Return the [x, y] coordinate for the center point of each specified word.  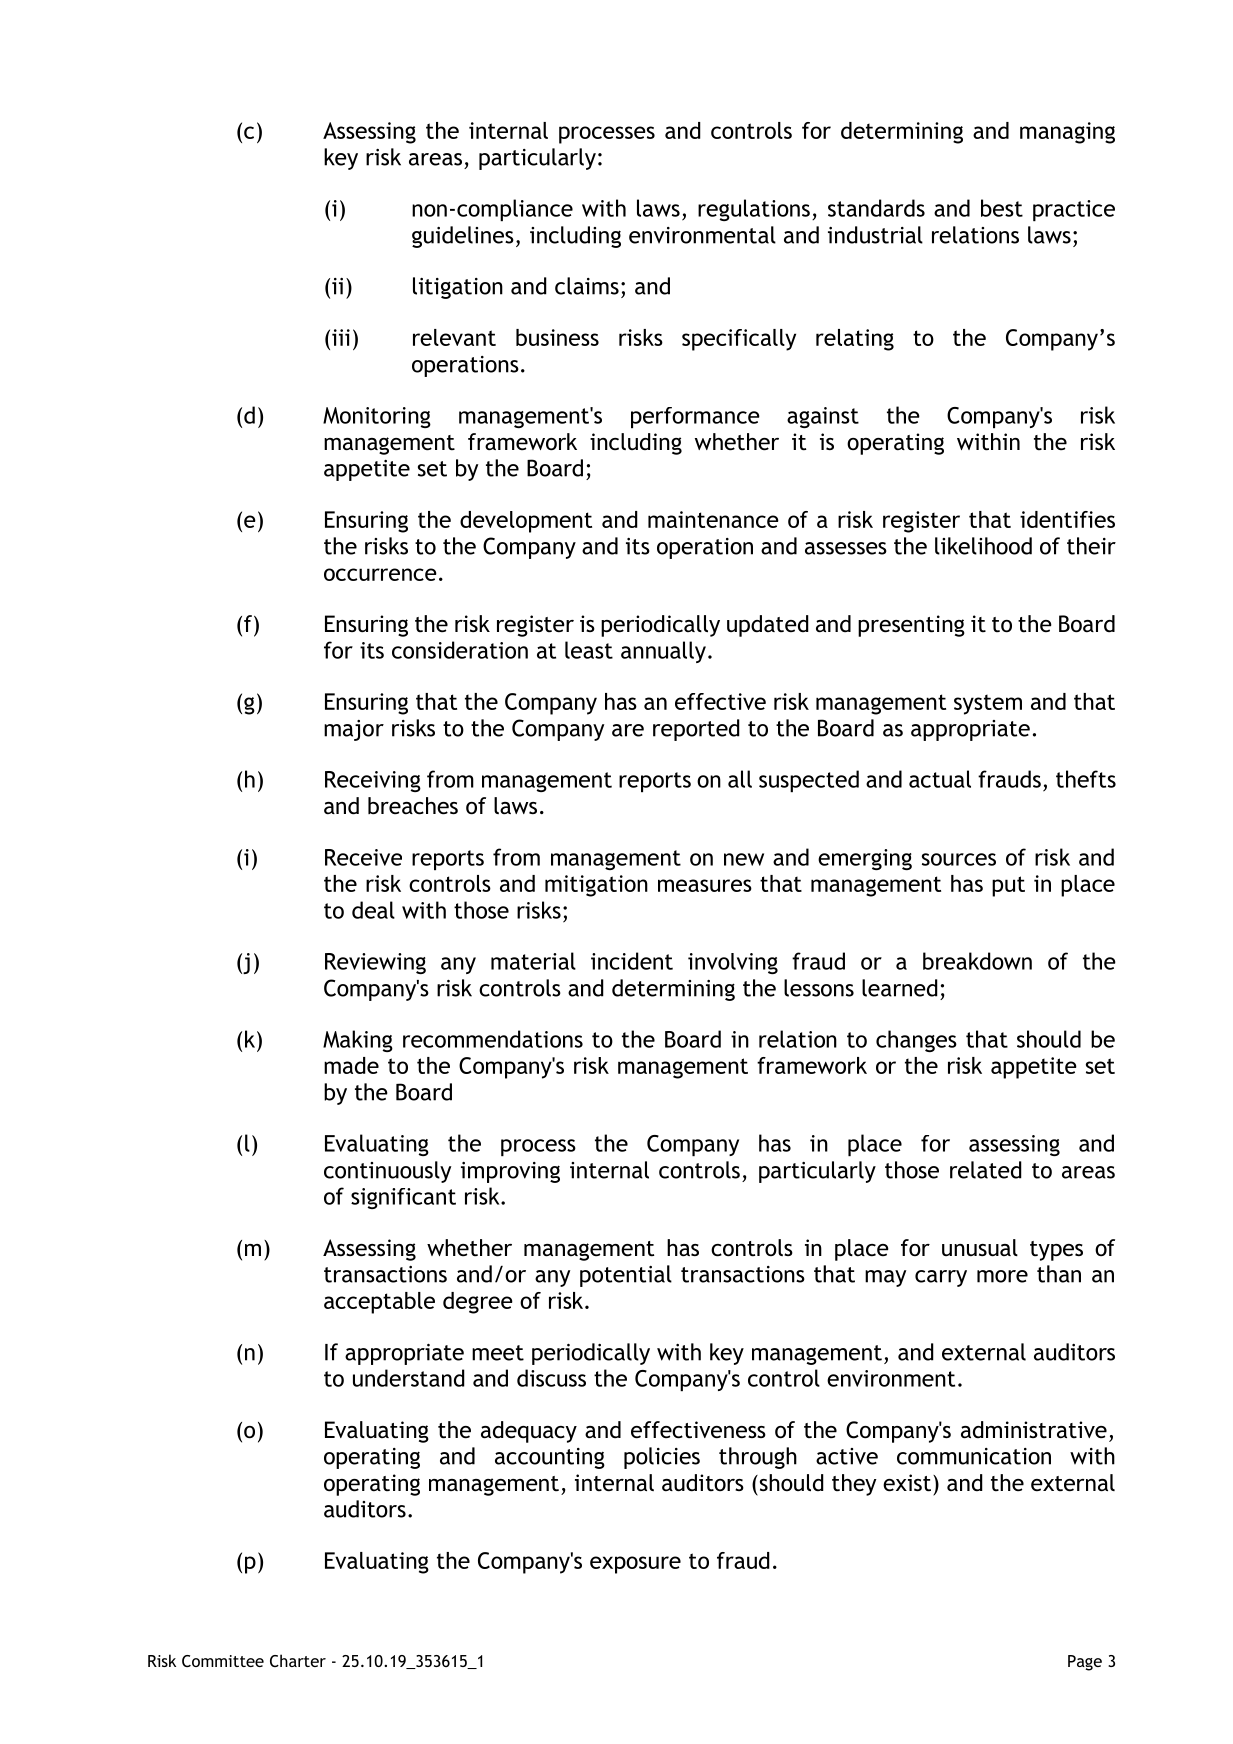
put [1008, 886]
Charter [298, 1660]
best [1002, 208]
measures [705, 885]
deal [373, 910]
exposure [635, 1565]
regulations [754, 210]
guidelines [463, 237]
